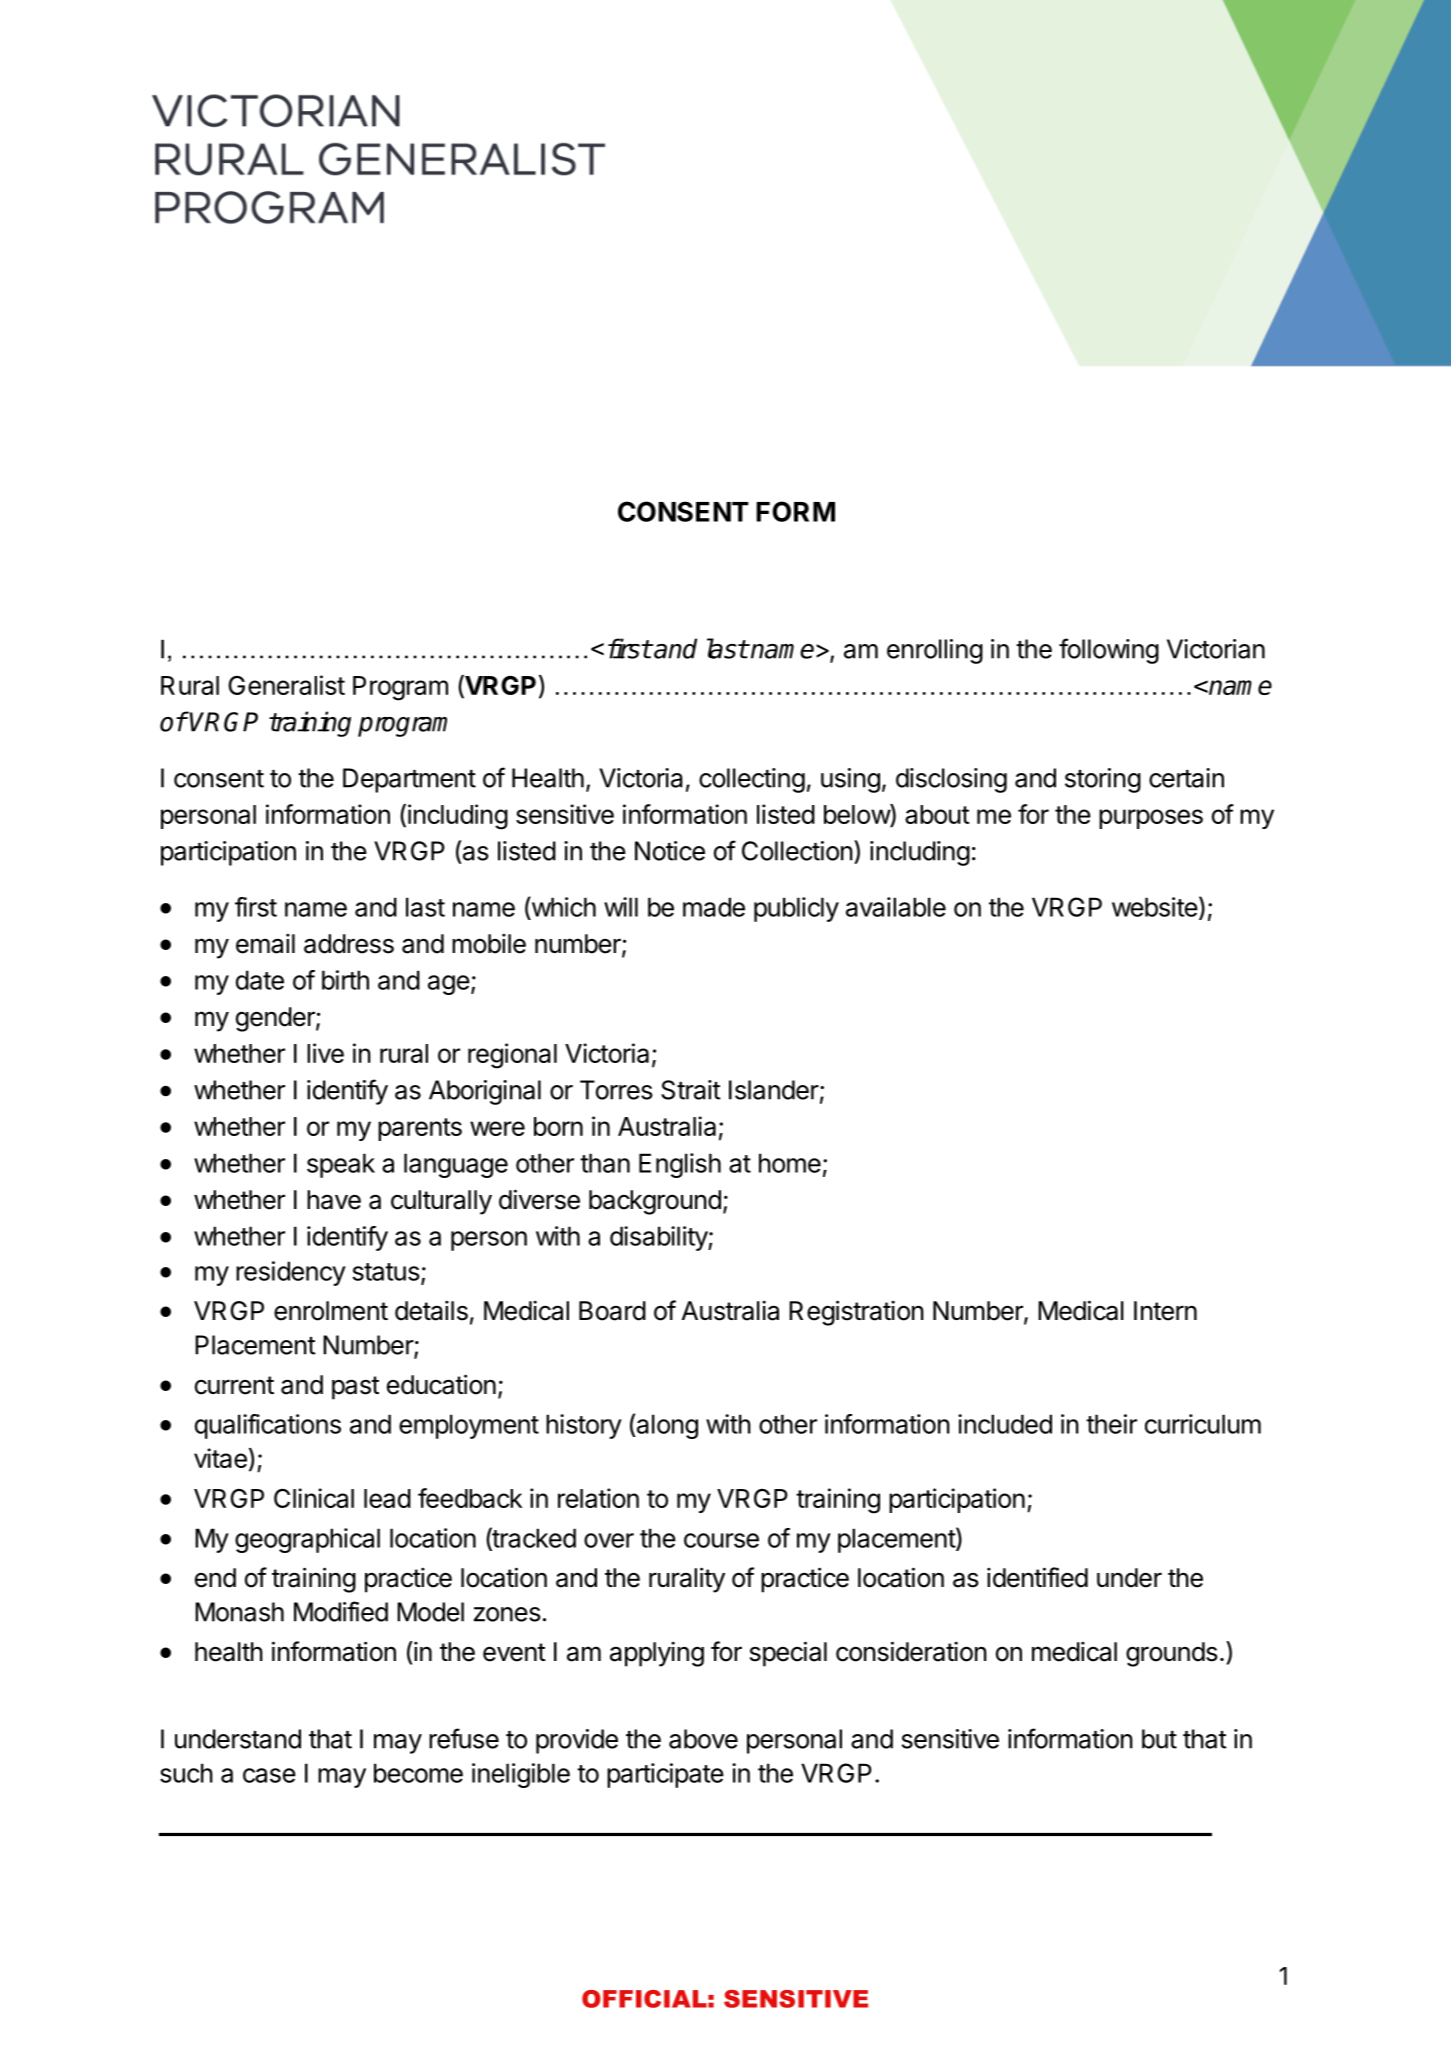  I want to click on Clinical, so click(314, 1498).
